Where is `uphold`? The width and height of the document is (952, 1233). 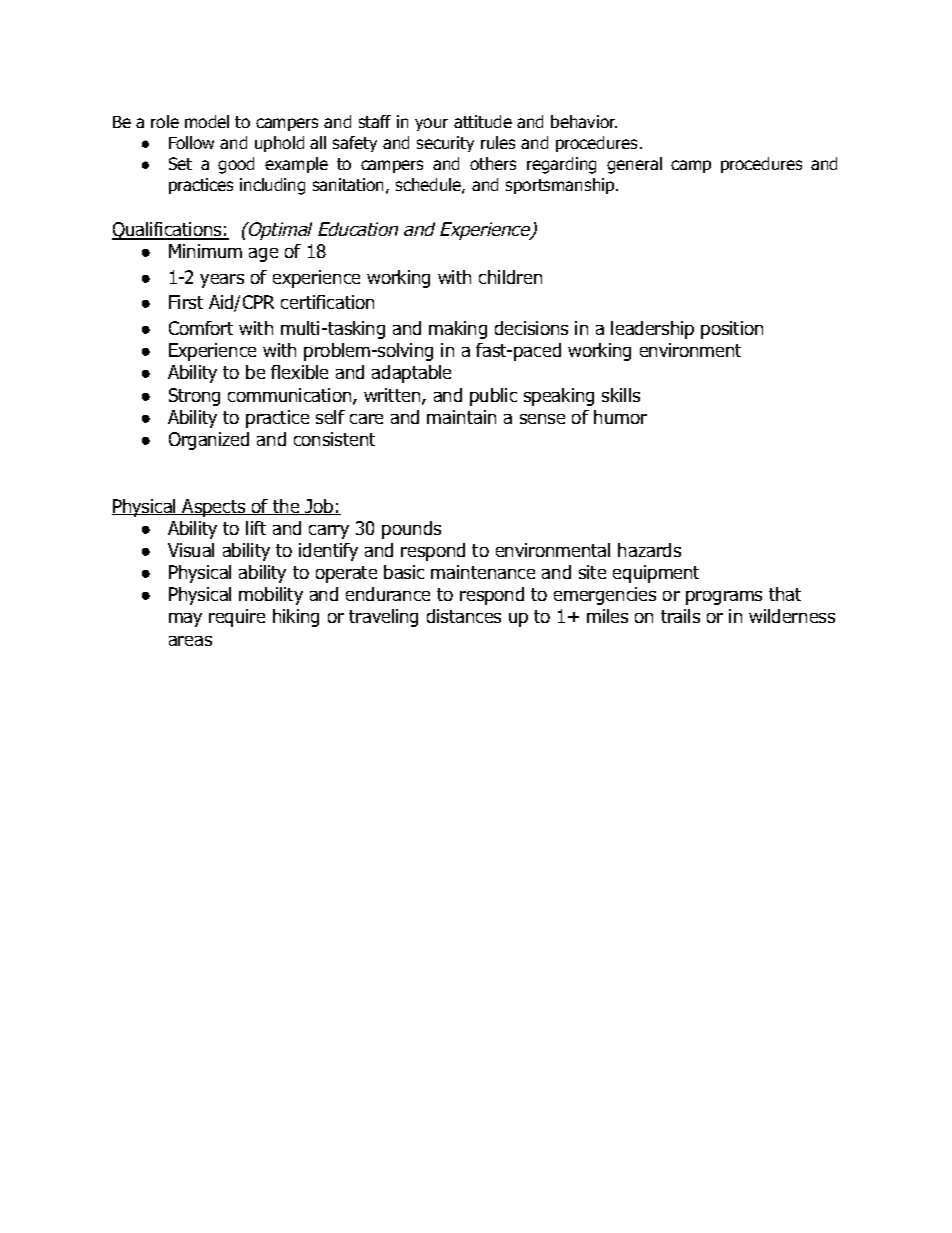 uphold is located at coordinates (279, 144).
